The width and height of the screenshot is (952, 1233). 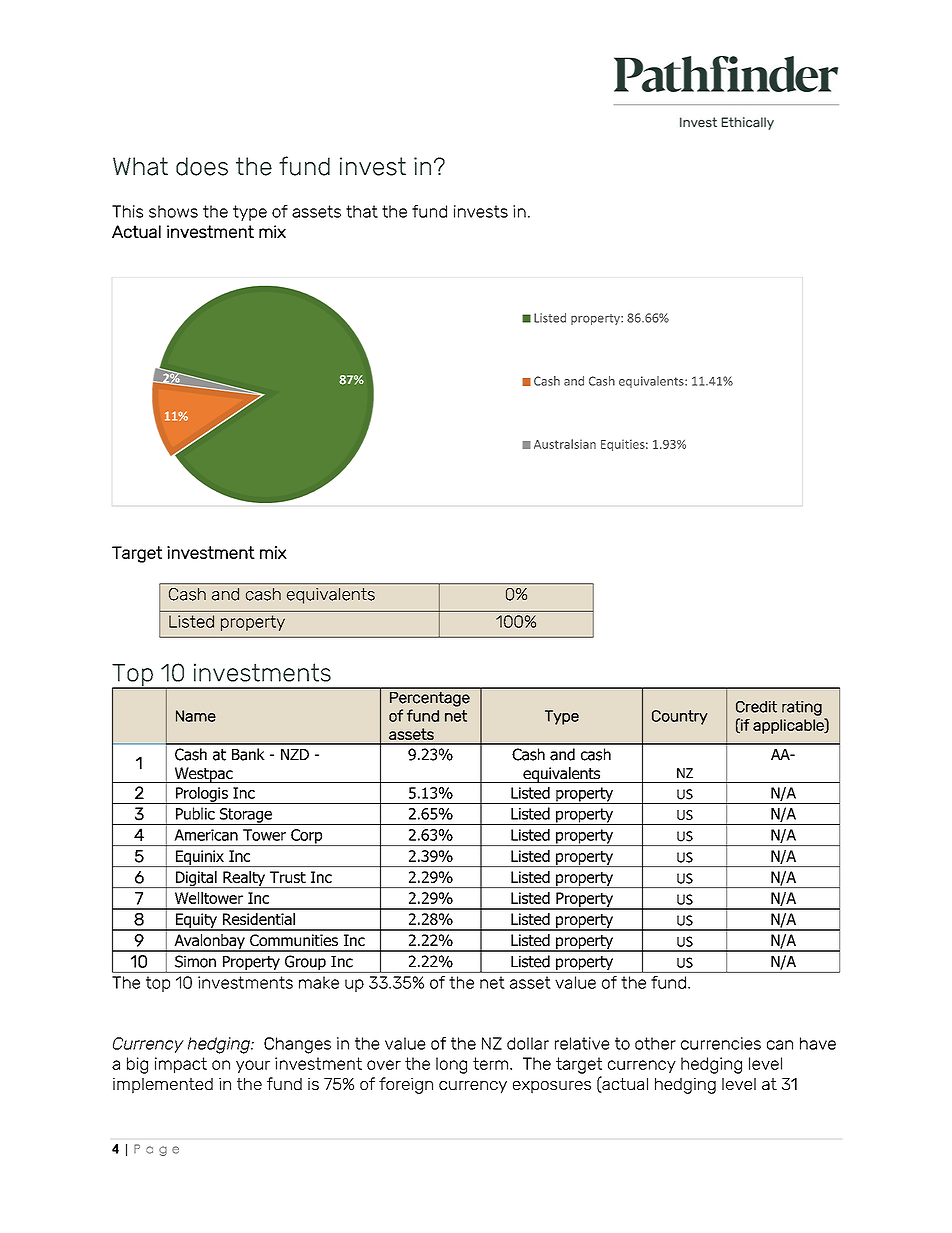 I want to click on does, so click(x=202, y=166).
